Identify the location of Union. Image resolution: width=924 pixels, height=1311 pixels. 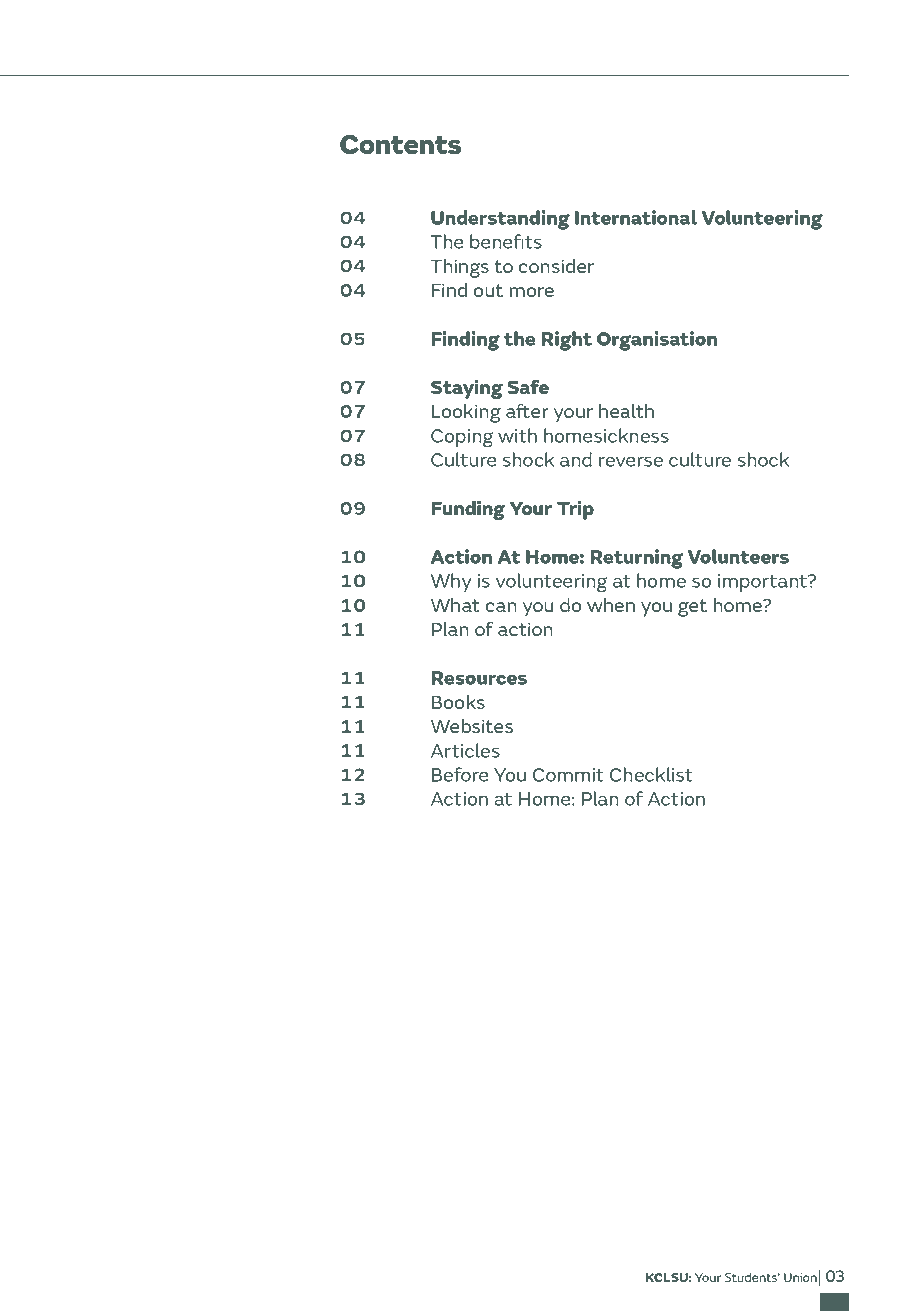
(800, 1277).
